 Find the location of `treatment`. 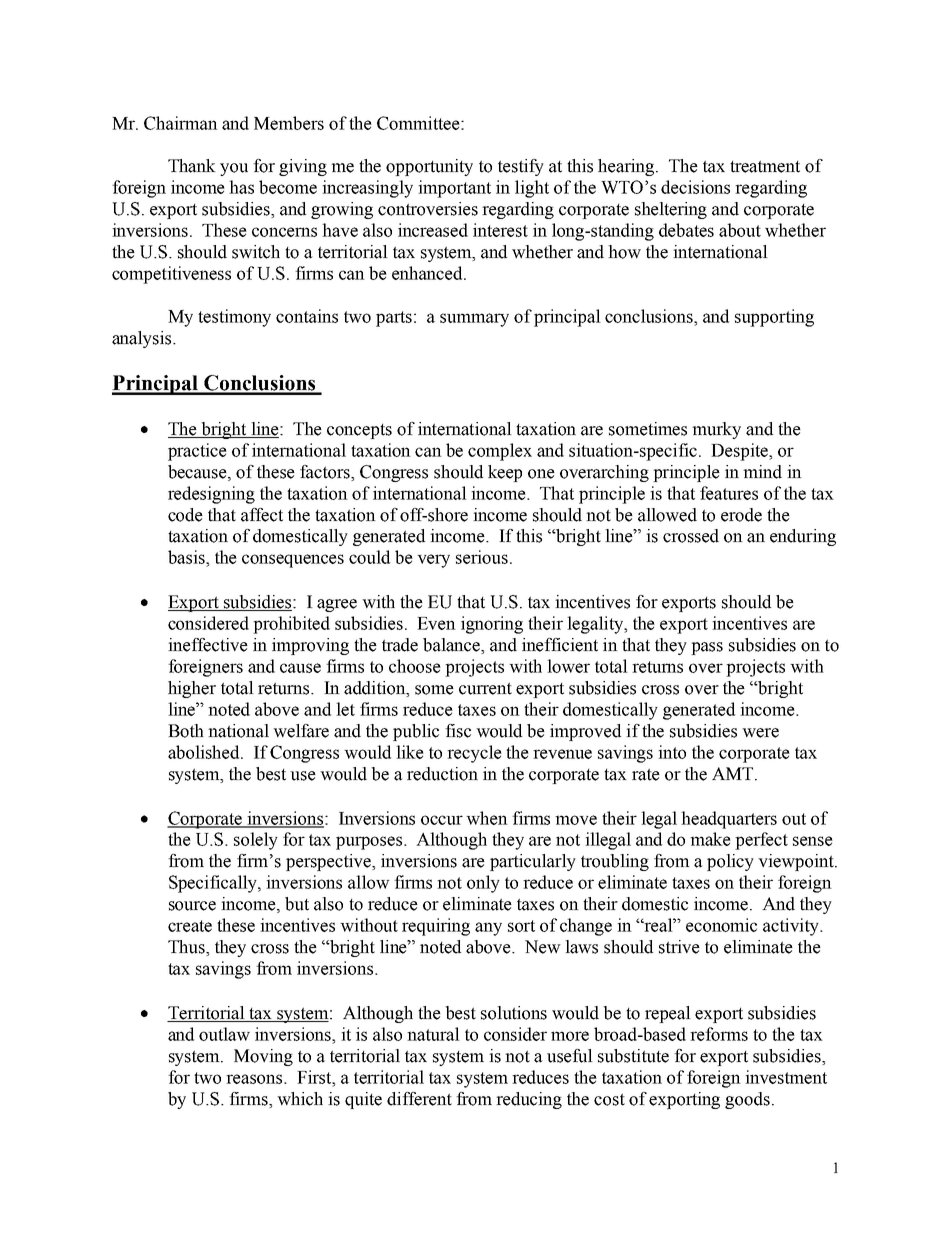

treatment is located at coordinates (765, 166).
